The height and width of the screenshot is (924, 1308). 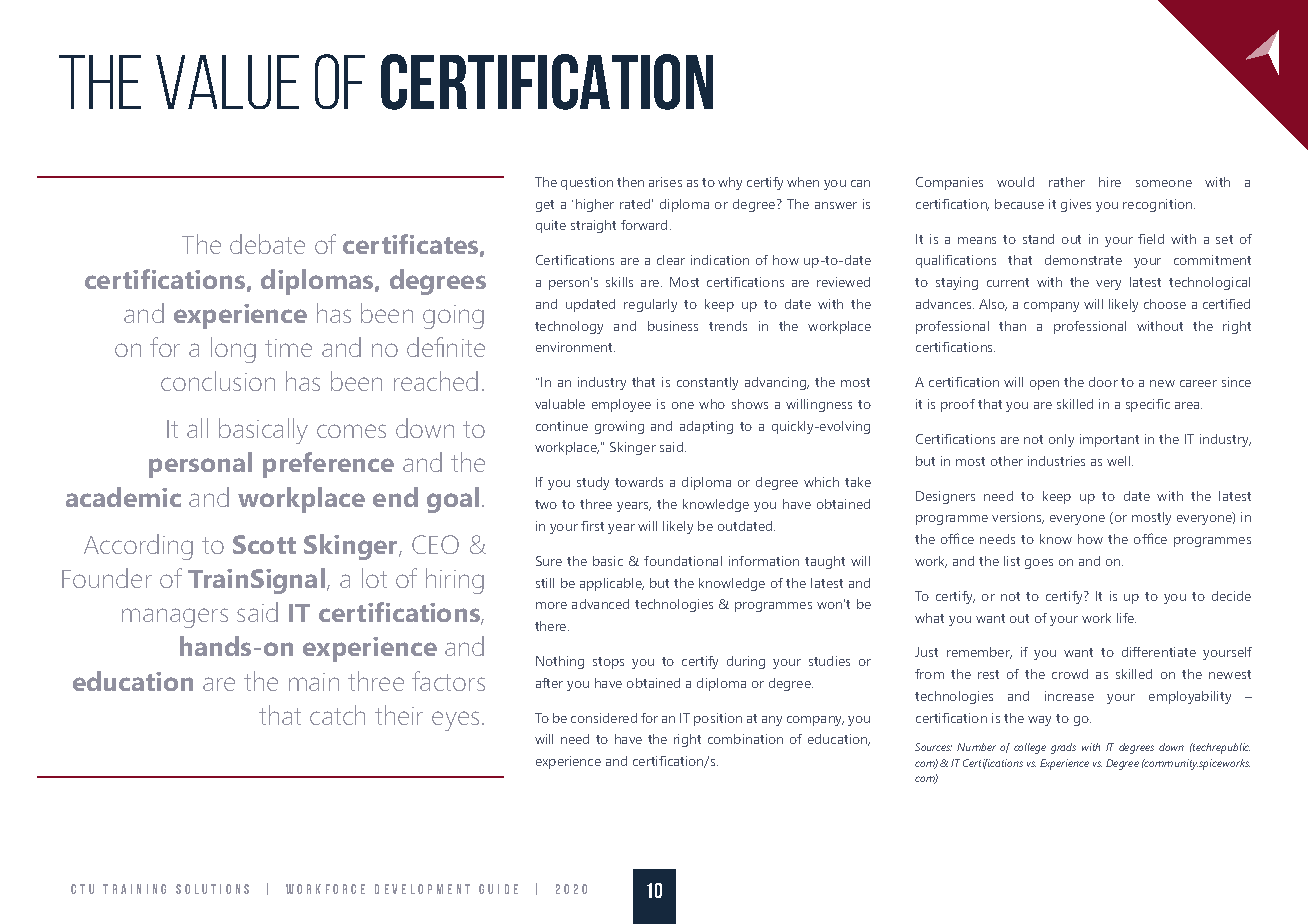 What do you see at coordinates (123, 497) in the screenshot?
I see `academic` at bounding box center [123, 497].
